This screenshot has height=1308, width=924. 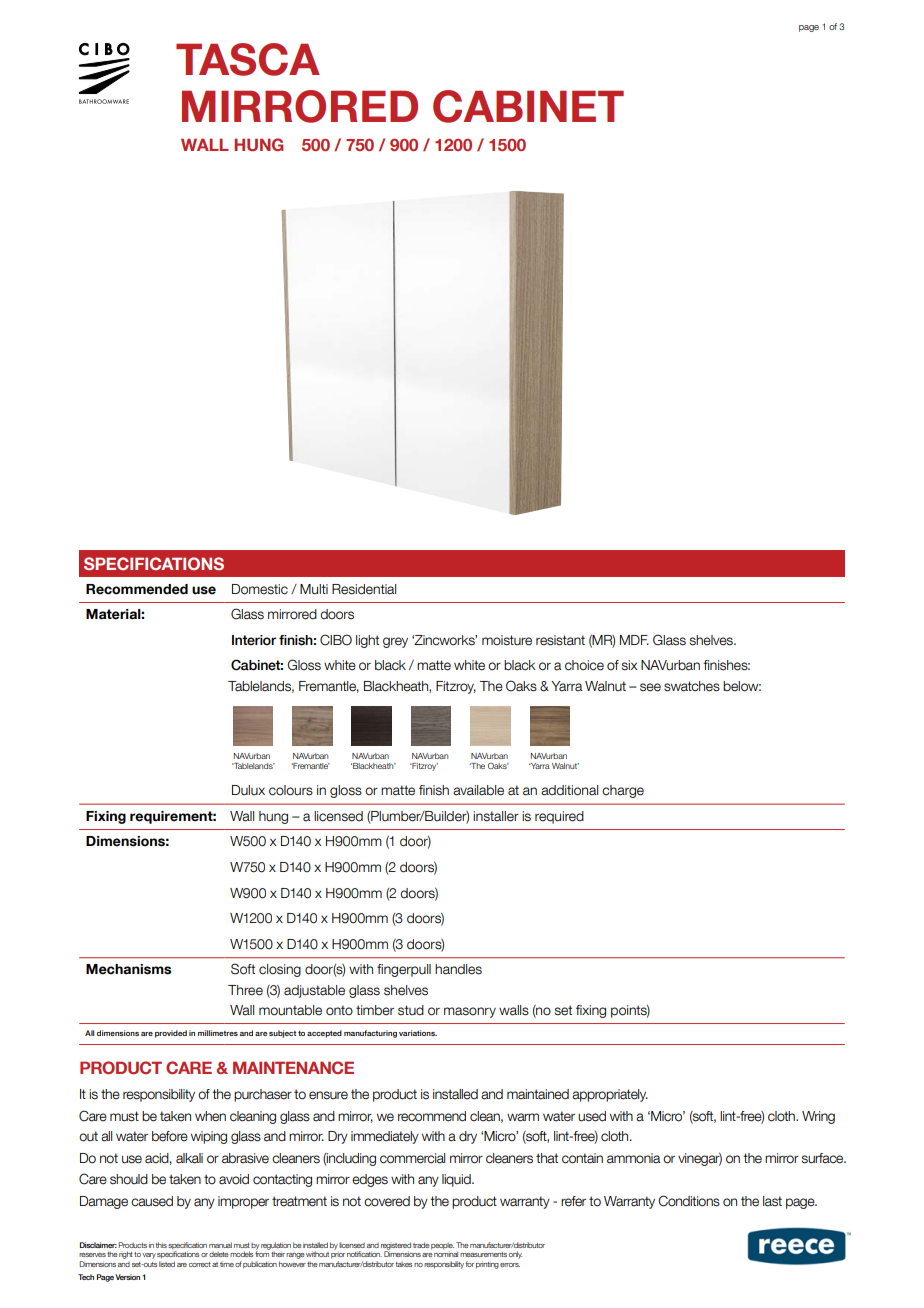 What do you see at coordinates (634, 640) in the screenshot?
I see `MDF` at bounding box center [634, 640].
